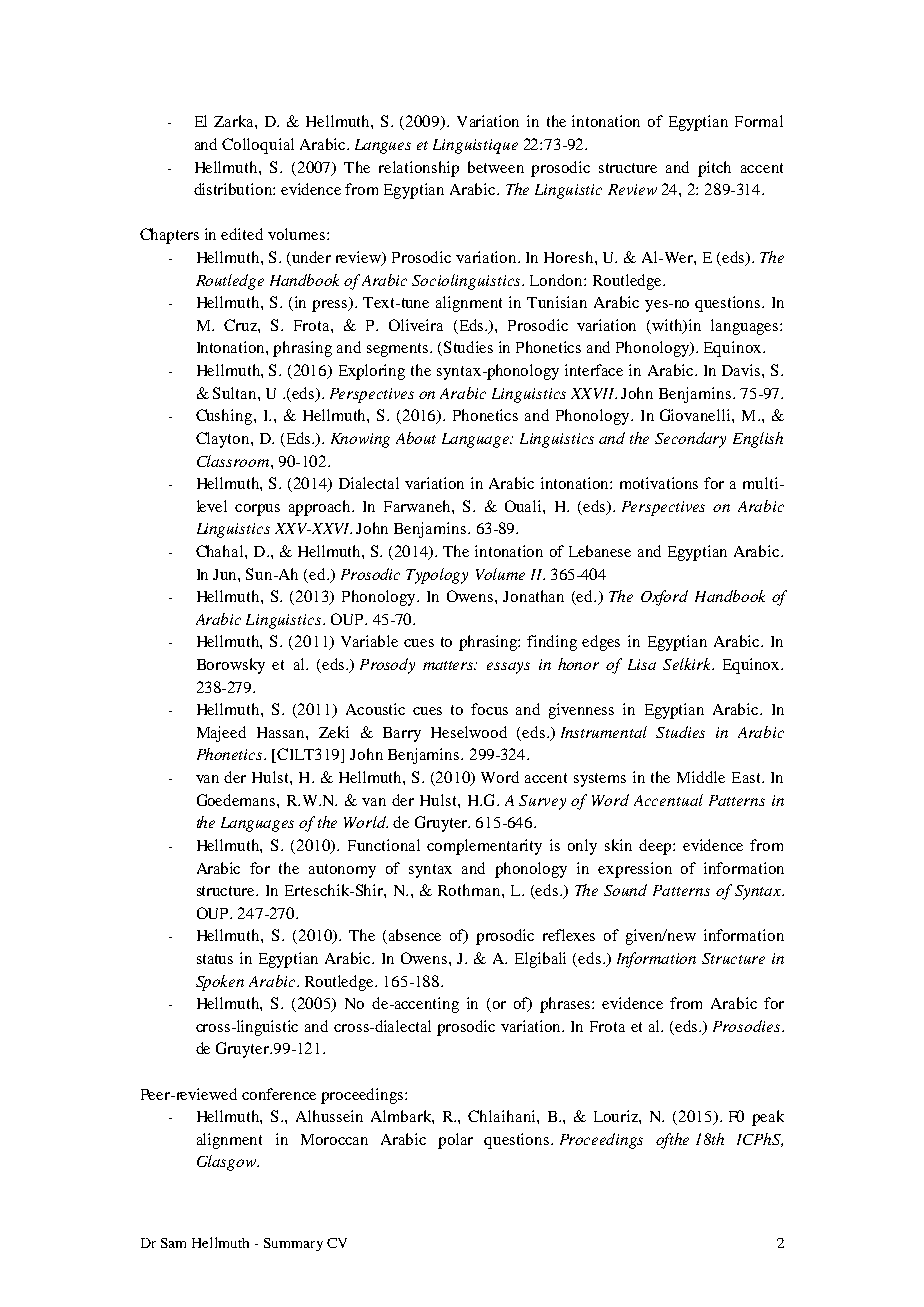 The image size is (924, 1307). Describe the element at coordinates (659, 483) in the document. I see `motivations` at that location.
